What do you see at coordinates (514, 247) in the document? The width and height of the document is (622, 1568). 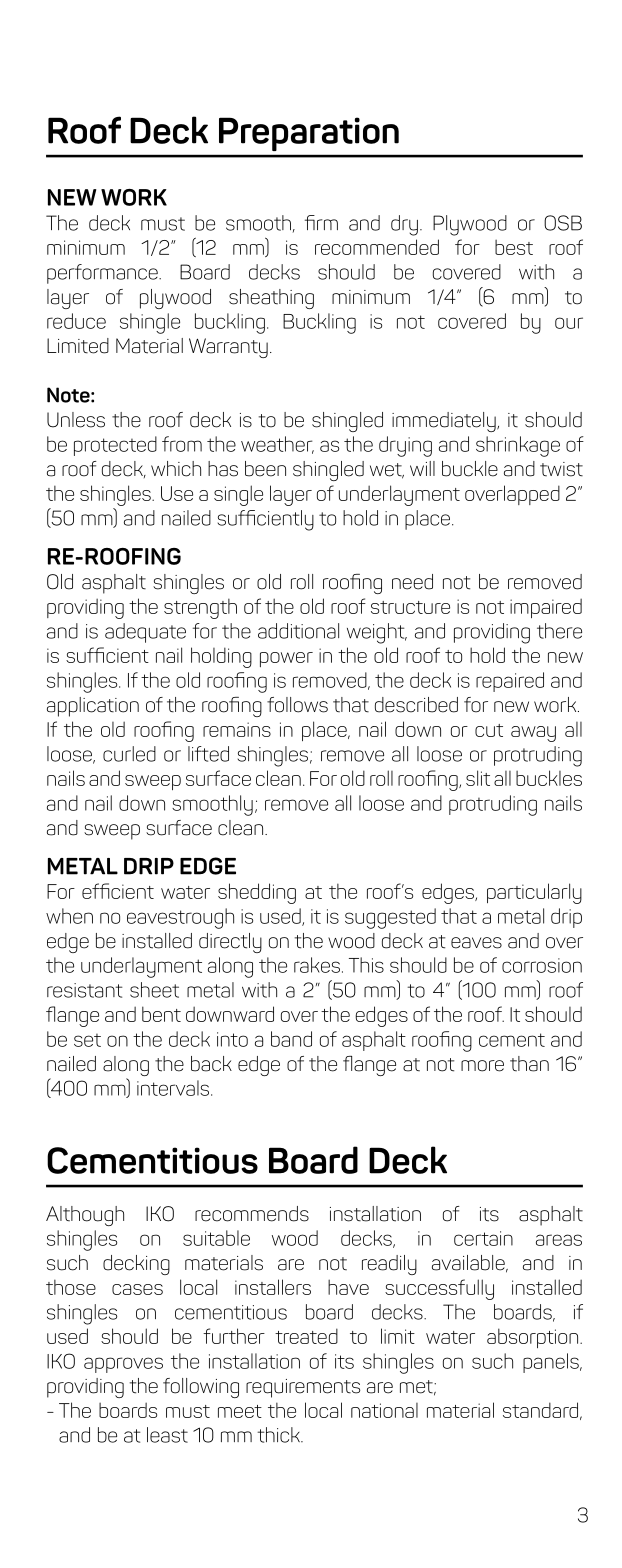 I see `best` at bounding box center [514, 247].
